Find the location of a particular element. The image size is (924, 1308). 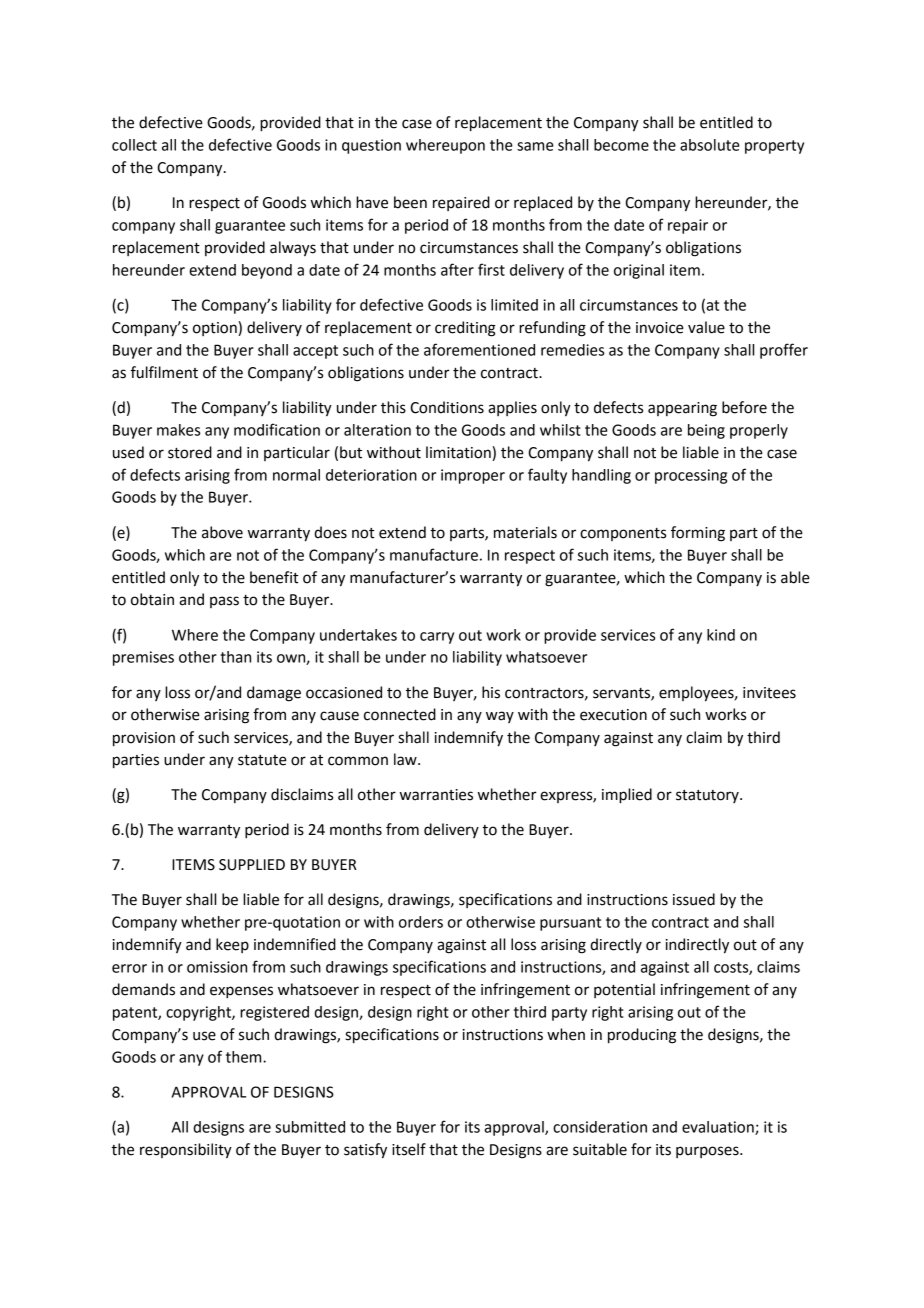

absolute is located at coordinates (710, 145).
